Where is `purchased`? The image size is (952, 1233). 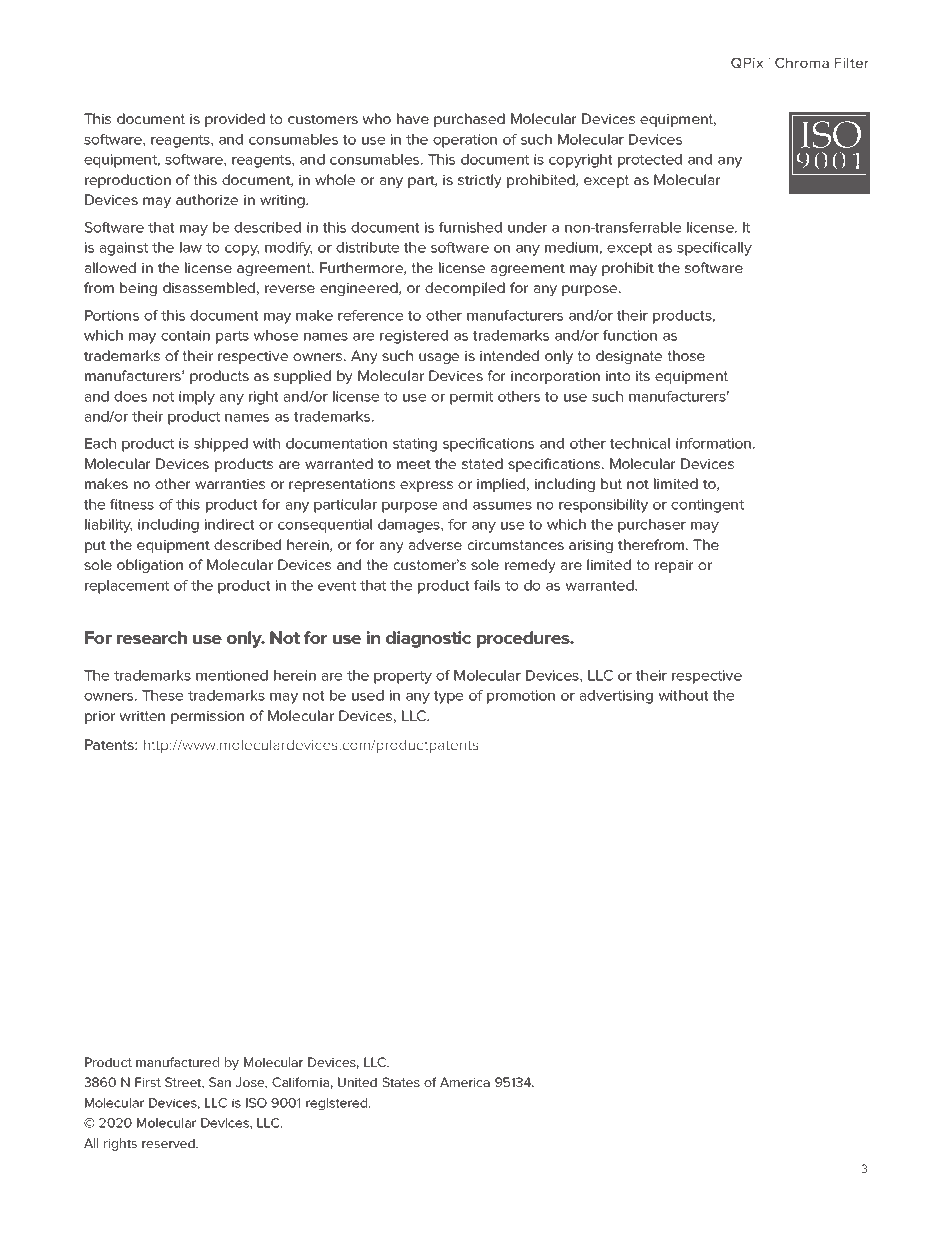
purchased is located at coordinates (469, 120).
